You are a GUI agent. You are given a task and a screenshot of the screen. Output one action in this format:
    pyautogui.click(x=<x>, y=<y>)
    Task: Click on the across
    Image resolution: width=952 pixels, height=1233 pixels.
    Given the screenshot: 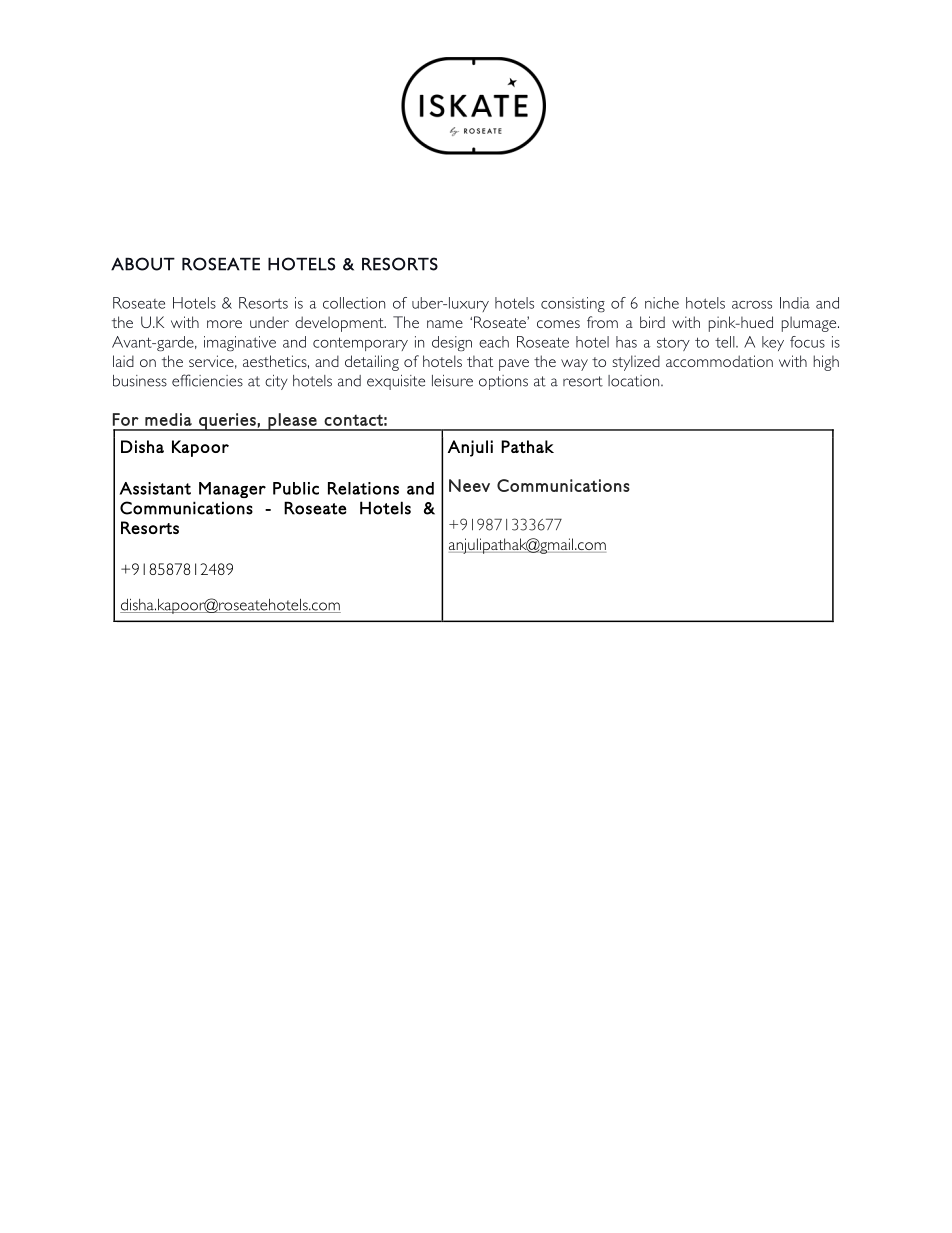 What is the action you would take?
    pyautogui.click(x=752, y=305)
